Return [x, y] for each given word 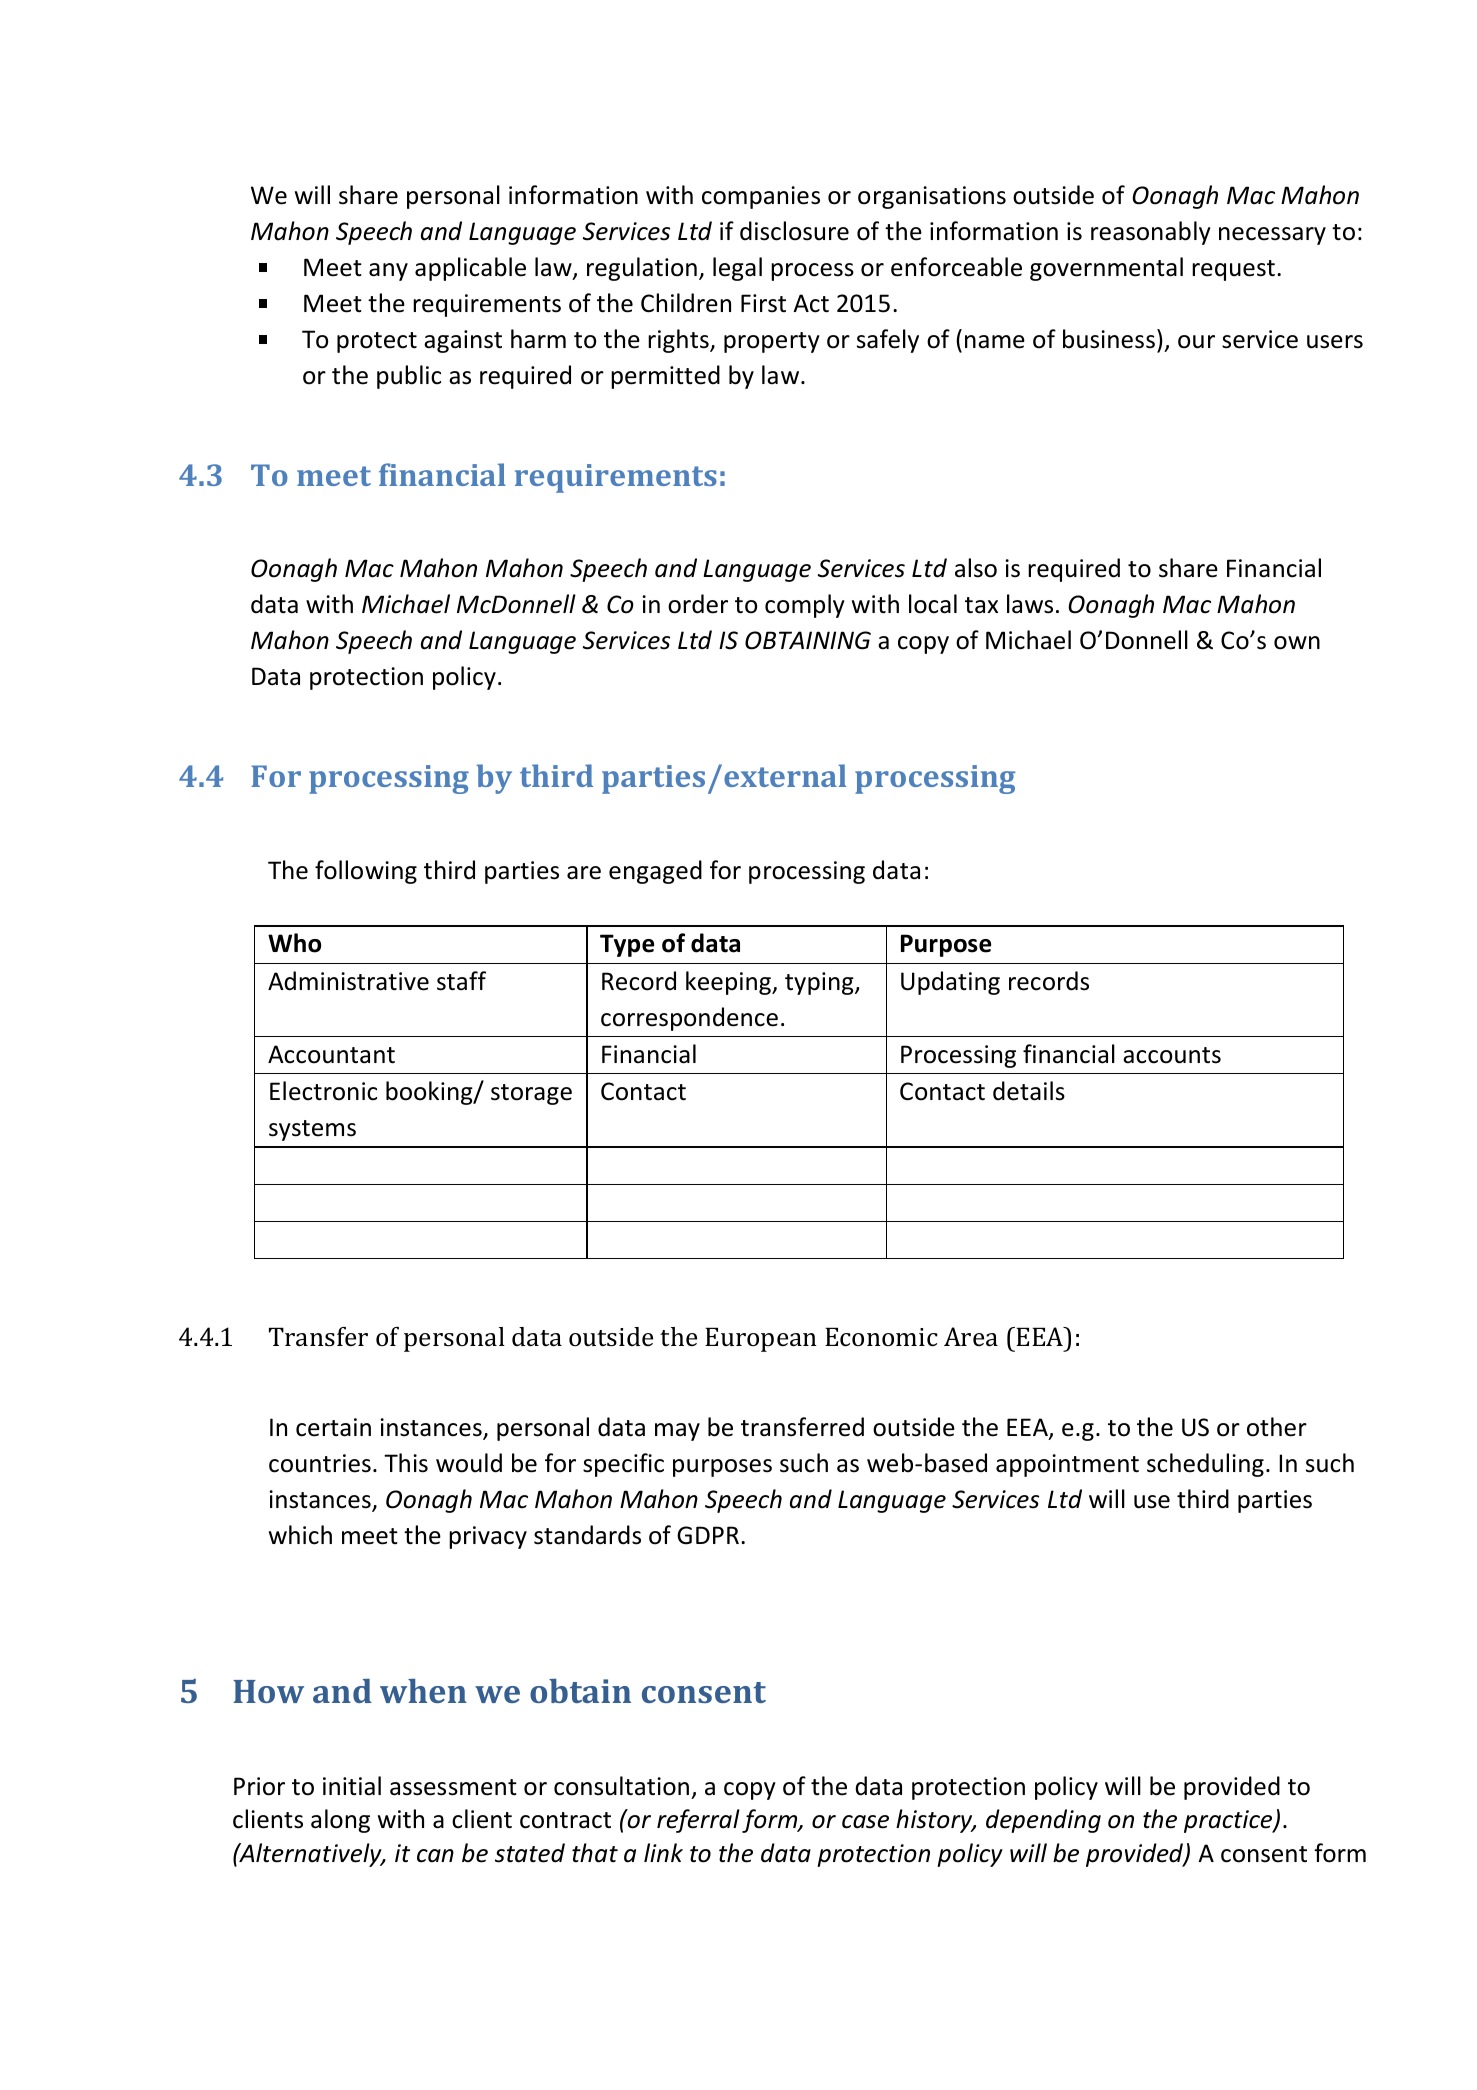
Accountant [331, 1054]
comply [805, 606]
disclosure [794, 231]
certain [333, 1427]
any [388, 272]
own [1297, 643]
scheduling [1205, 1465]
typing [820, 983]
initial [352, 1786]
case [865, 1822]
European [761, 1339]
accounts [1172, 1055]
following [366, 872]
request [1233, 270]
